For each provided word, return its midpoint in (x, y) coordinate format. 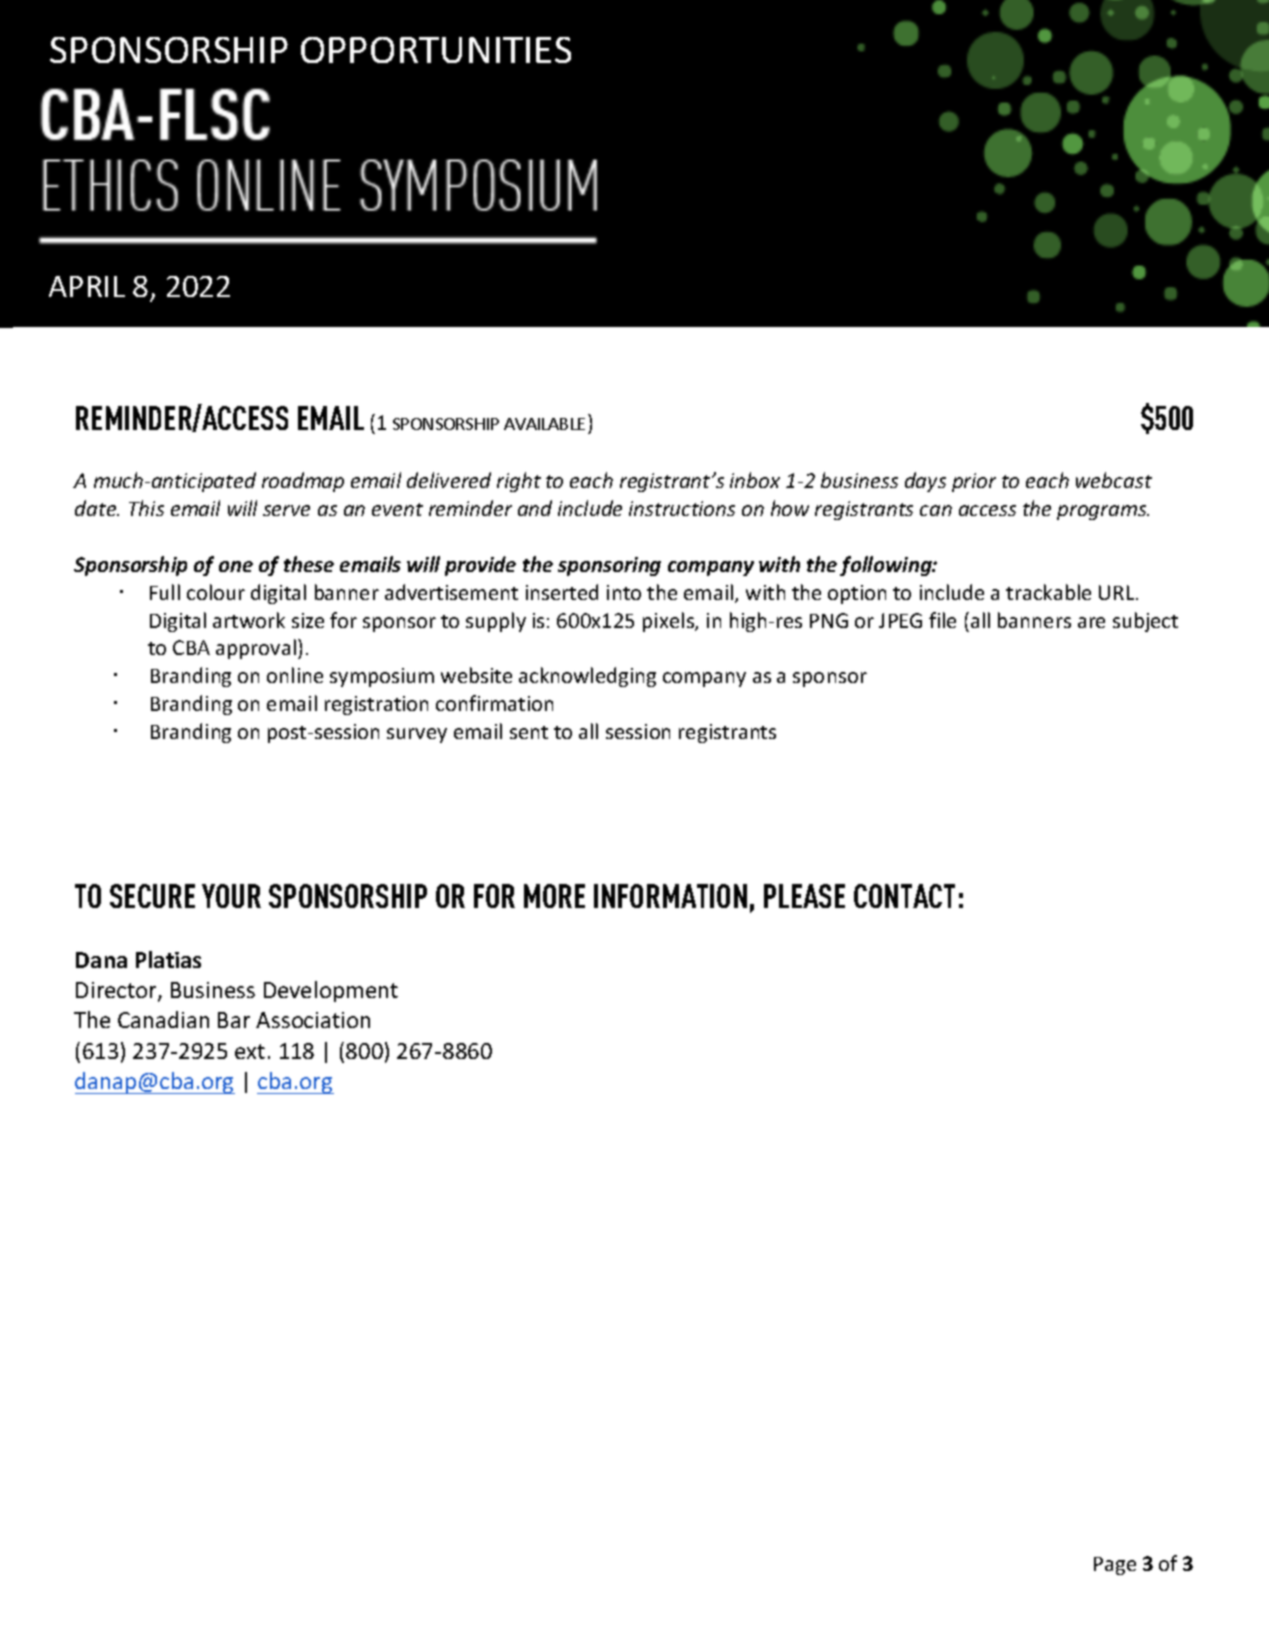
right (519, 482)
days (925, 482)
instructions (682, 508)
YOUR (231, 896)
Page (1115, 1566)
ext (250, 1051)
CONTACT (904, 896)
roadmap (303, 482)
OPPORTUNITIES (436, 50)
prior (974, 482)
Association (313, 1020)
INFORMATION (670, 896)
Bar (234, 1020)
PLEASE (804, 896)
